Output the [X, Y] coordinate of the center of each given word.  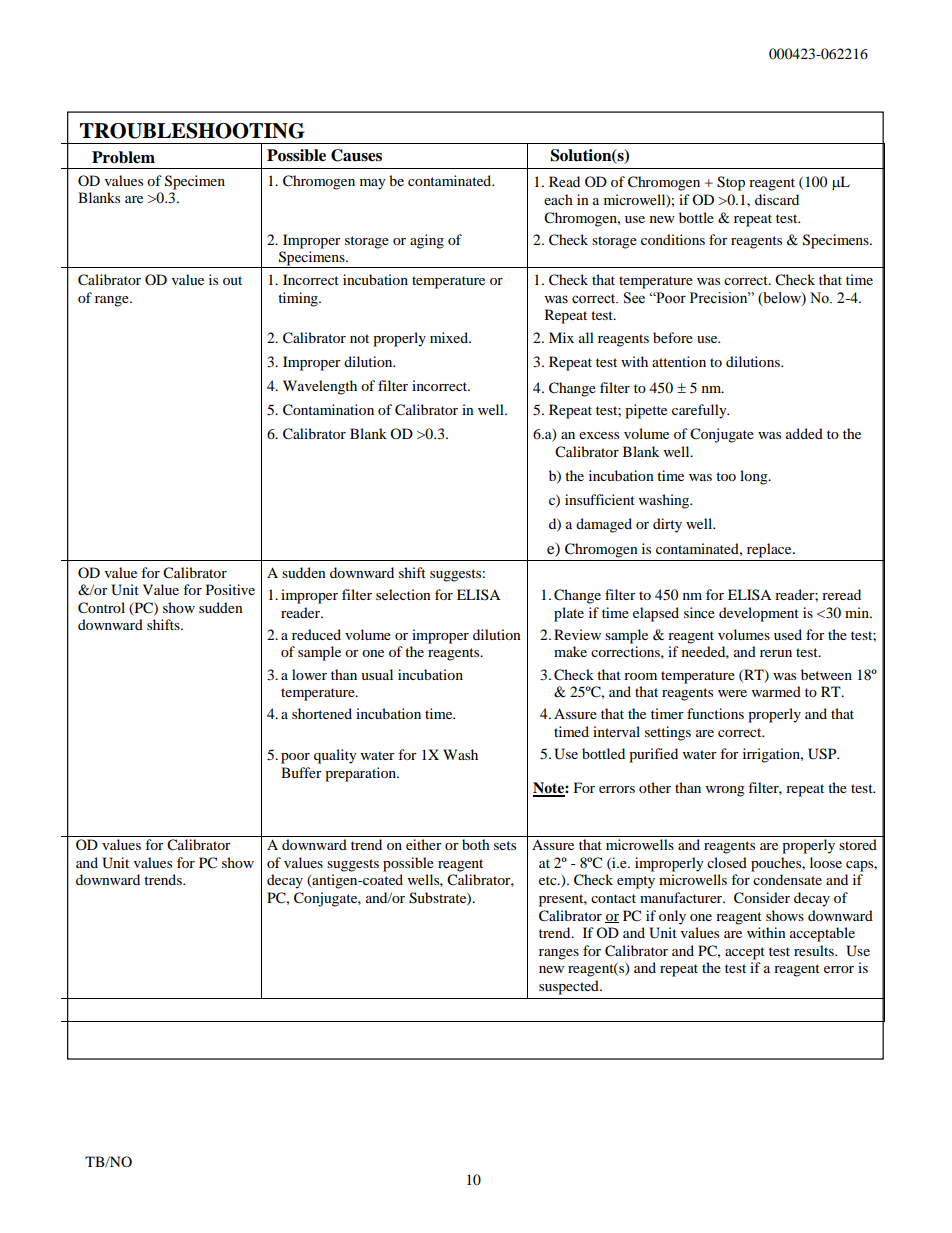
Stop [731, 183]
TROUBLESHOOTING [192, 131]
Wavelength [320, 387]
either [424, 844]
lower [309, 674]
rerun [776, 653]
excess [599, 435]
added [804, 433]
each [558, 199]
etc [549, 880]
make [570, 651]
